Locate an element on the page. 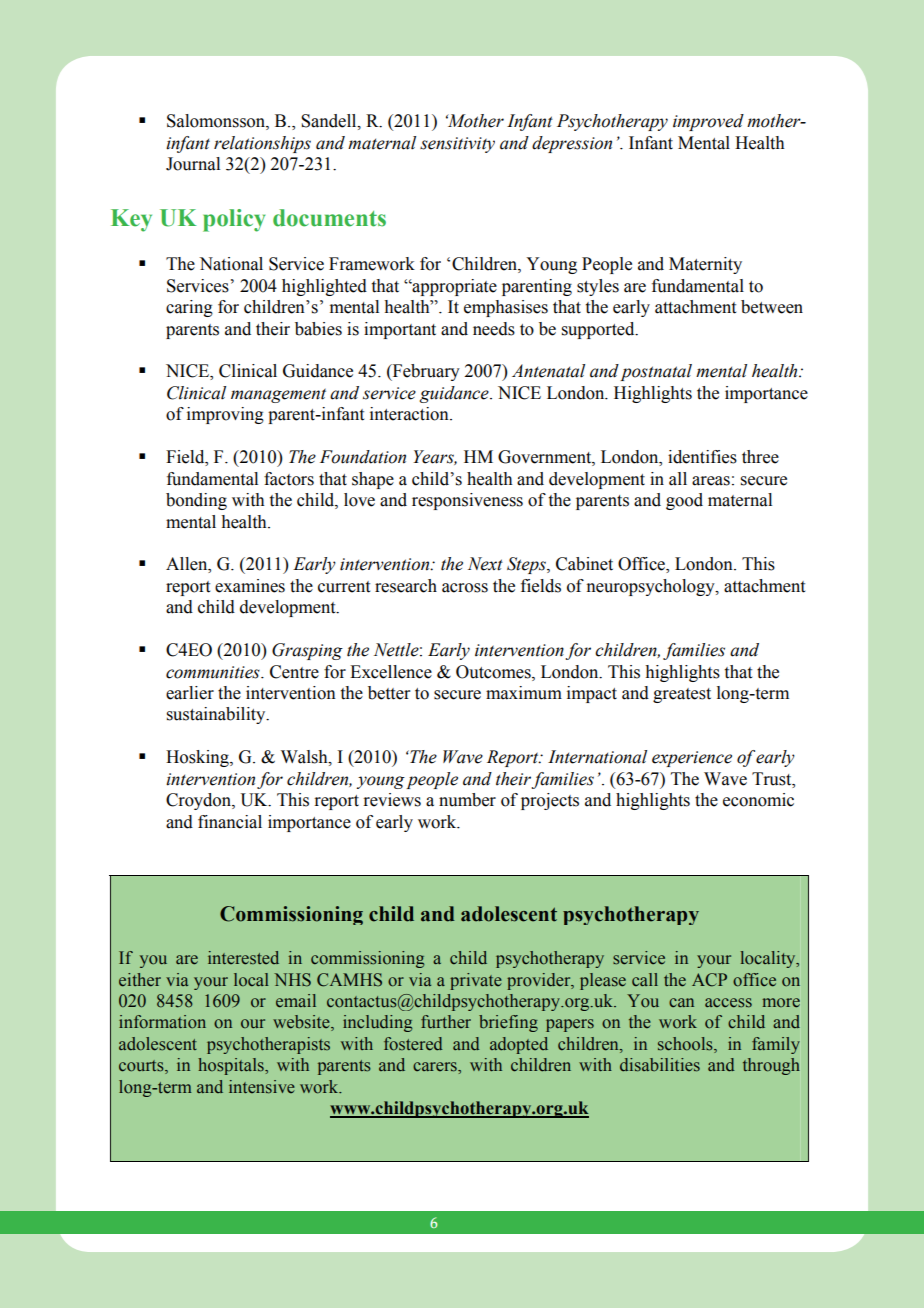  sustainability is located at coordinates (217, 715).
